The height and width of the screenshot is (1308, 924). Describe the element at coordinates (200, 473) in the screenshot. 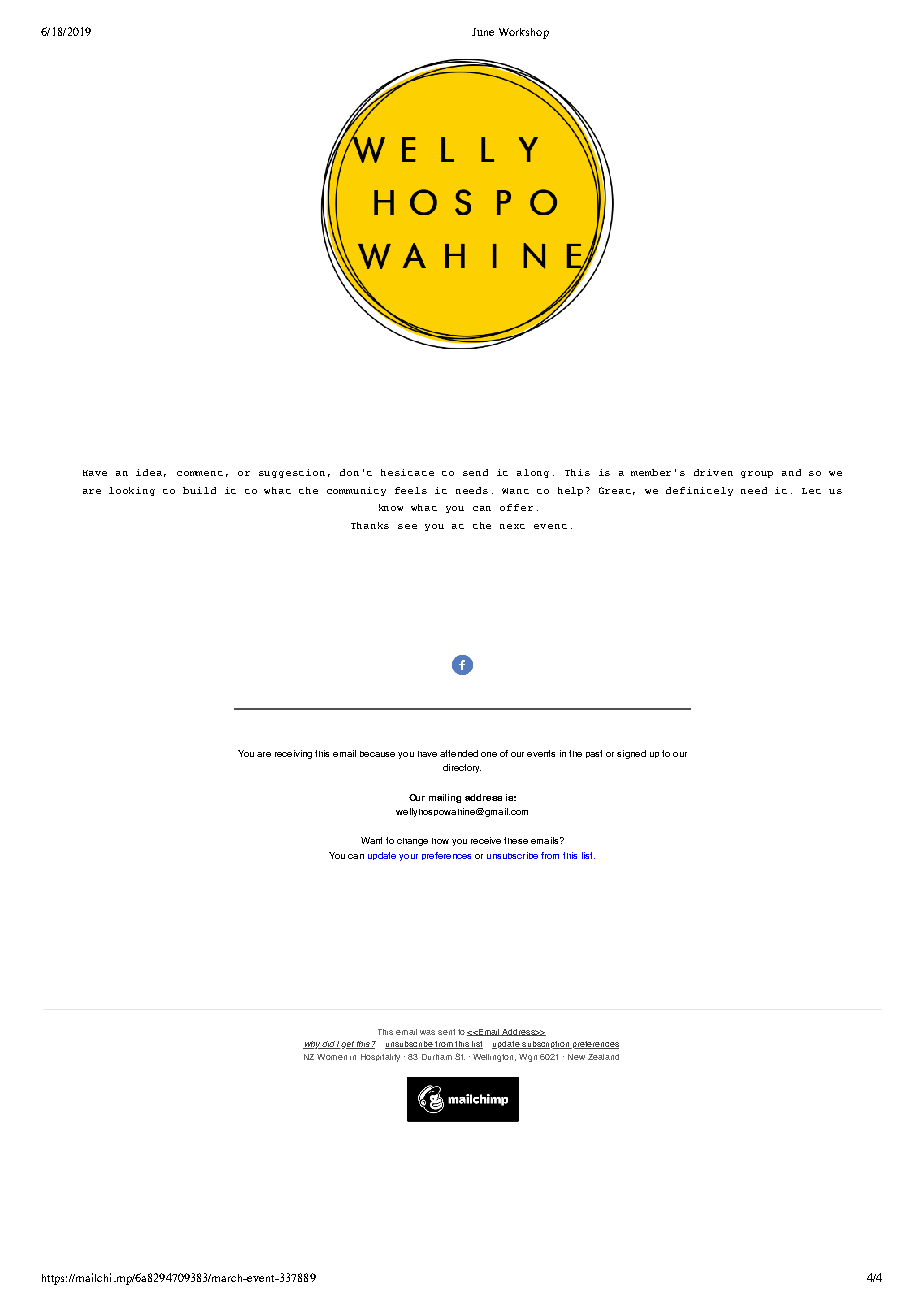

I see `comment` at that location.
